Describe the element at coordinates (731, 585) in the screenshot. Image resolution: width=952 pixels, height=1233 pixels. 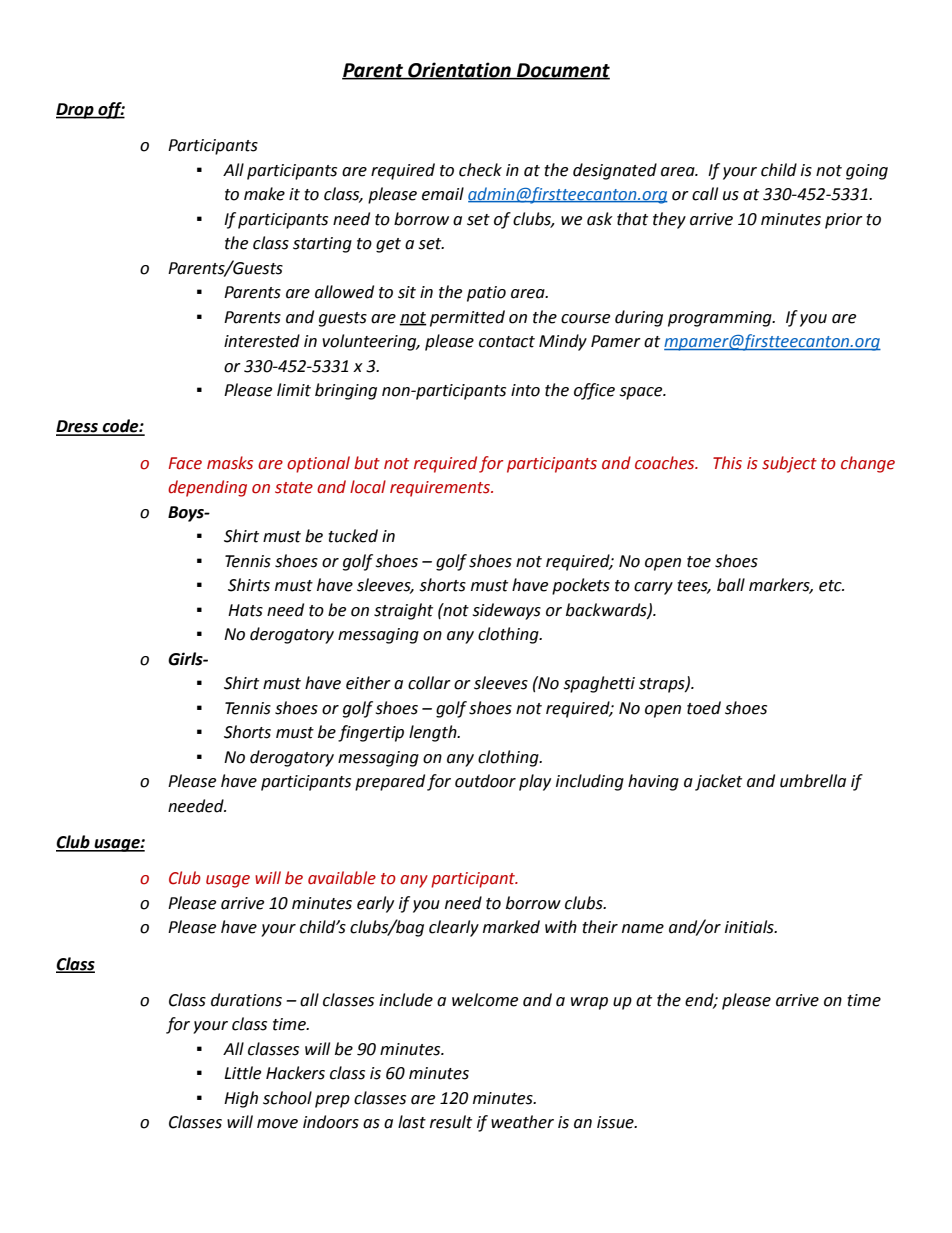
I see `ball` at that location.
